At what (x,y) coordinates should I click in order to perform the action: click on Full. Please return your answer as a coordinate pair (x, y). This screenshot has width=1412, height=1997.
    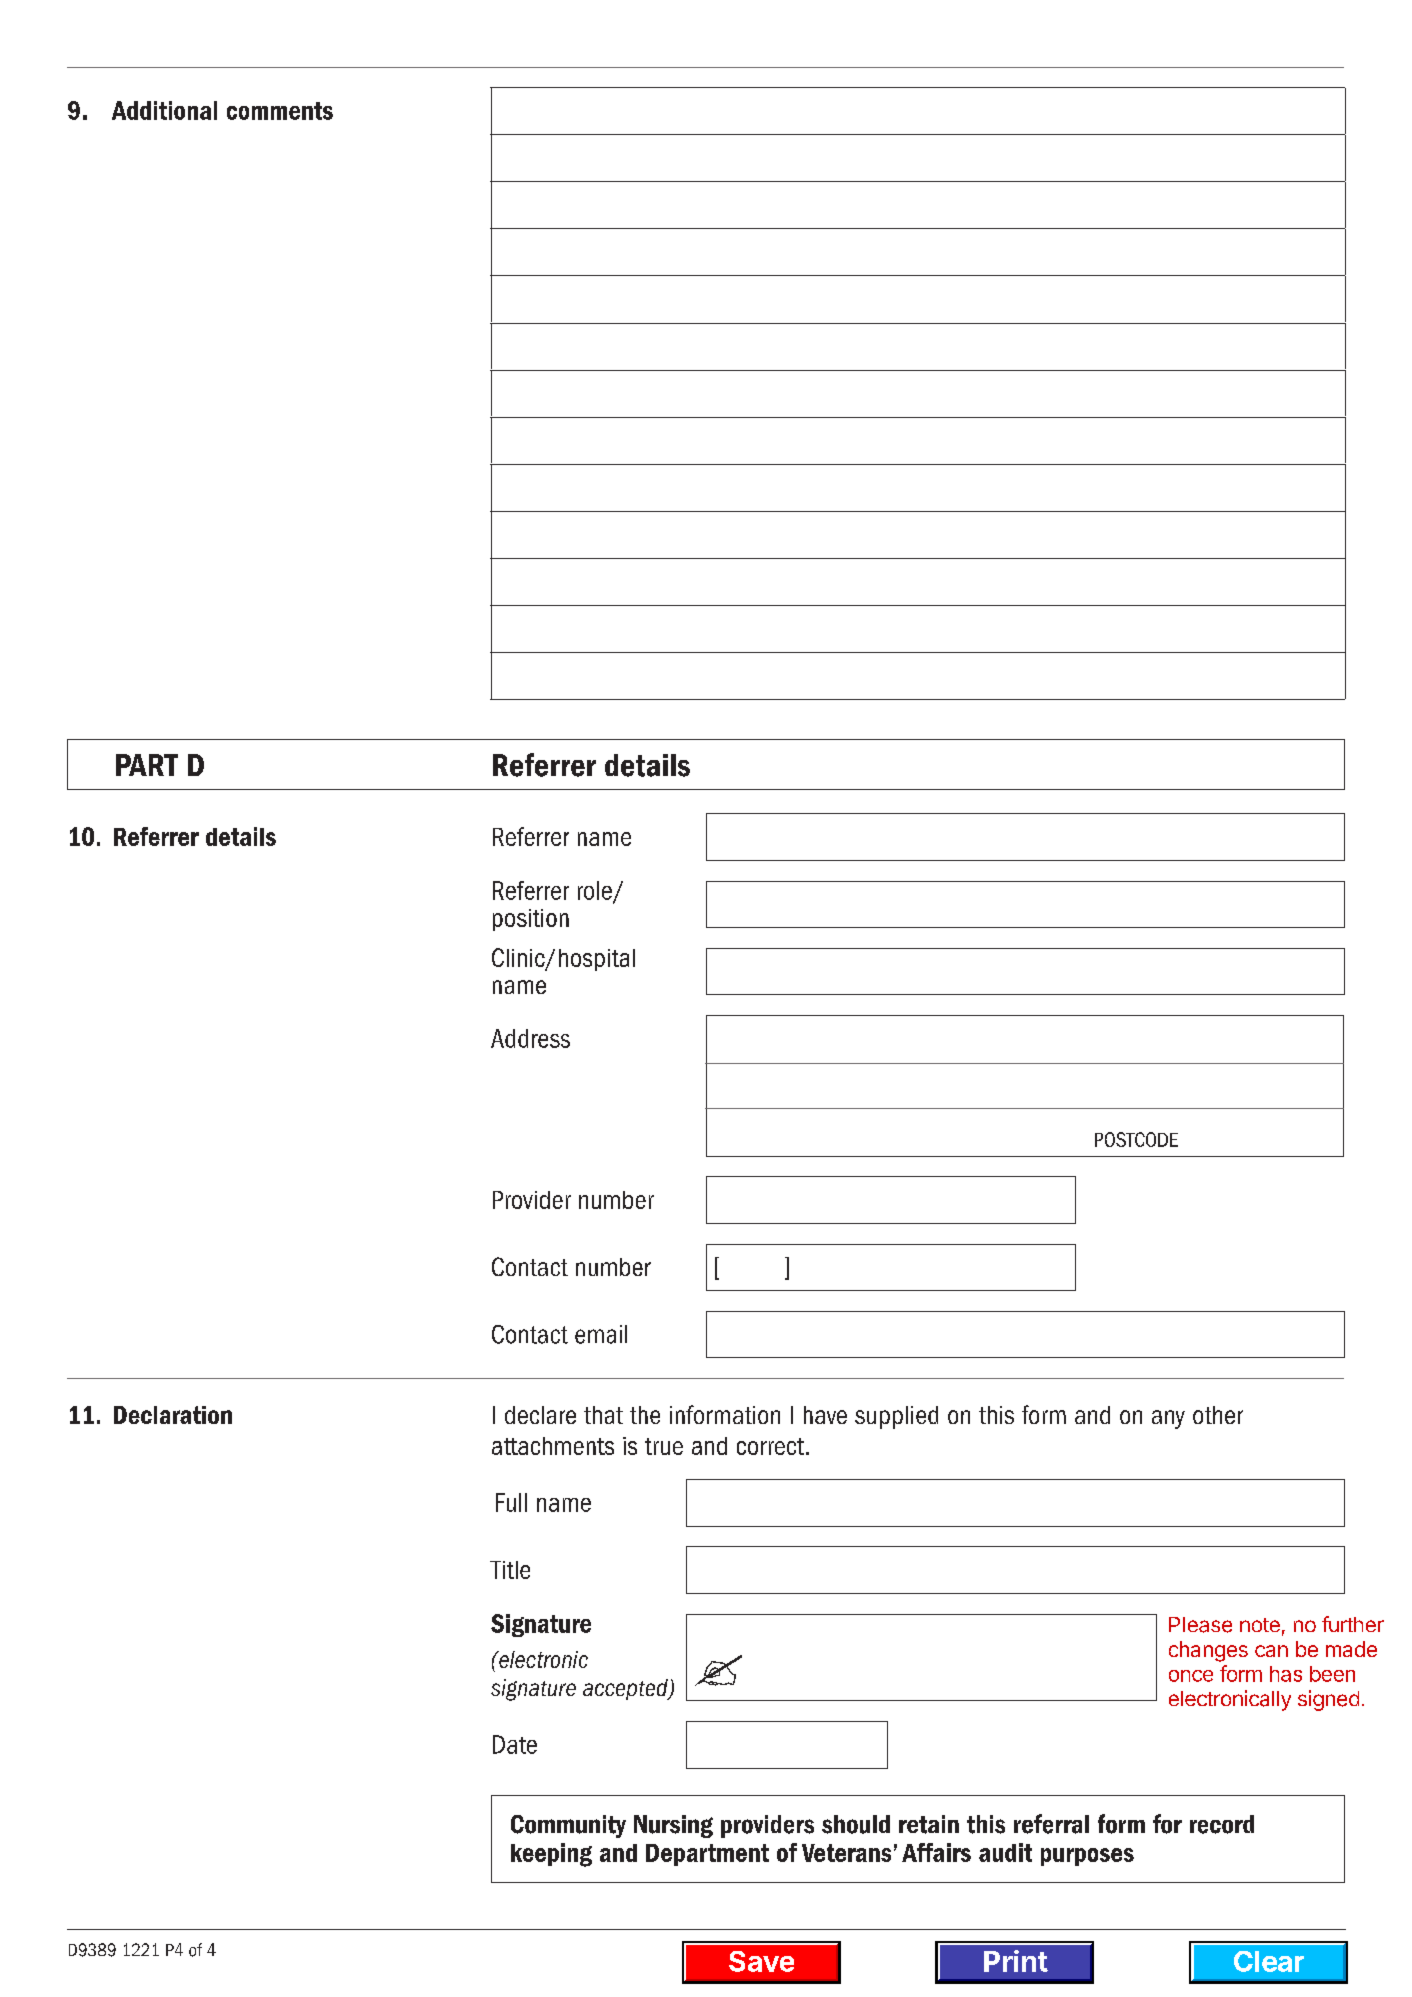
    Looking at the image, I should click on (511, 1502).
